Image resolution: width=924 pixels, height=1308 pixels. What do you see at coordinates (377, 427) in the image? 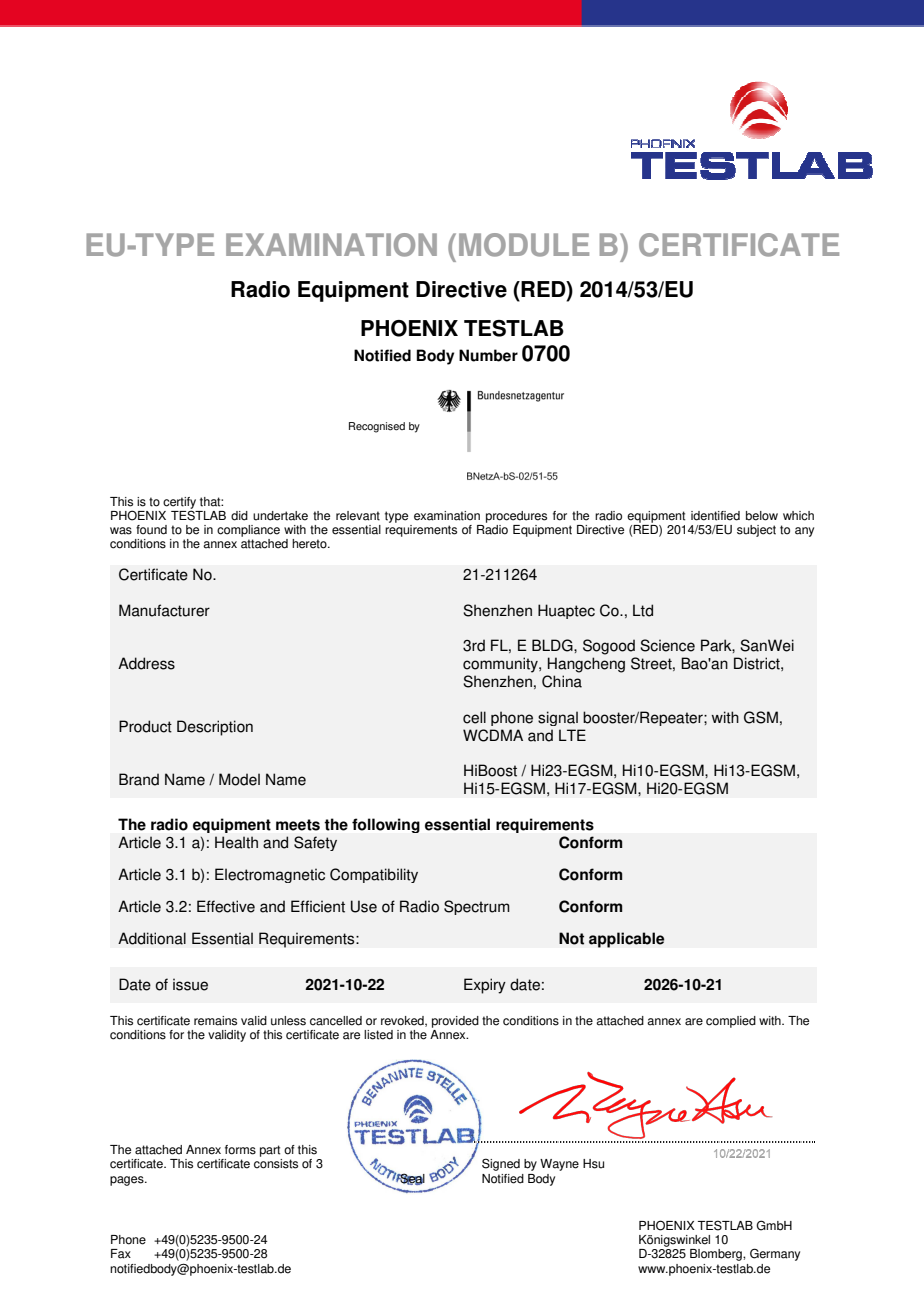
I see `Recognised` at bounding box center [377, 427].
